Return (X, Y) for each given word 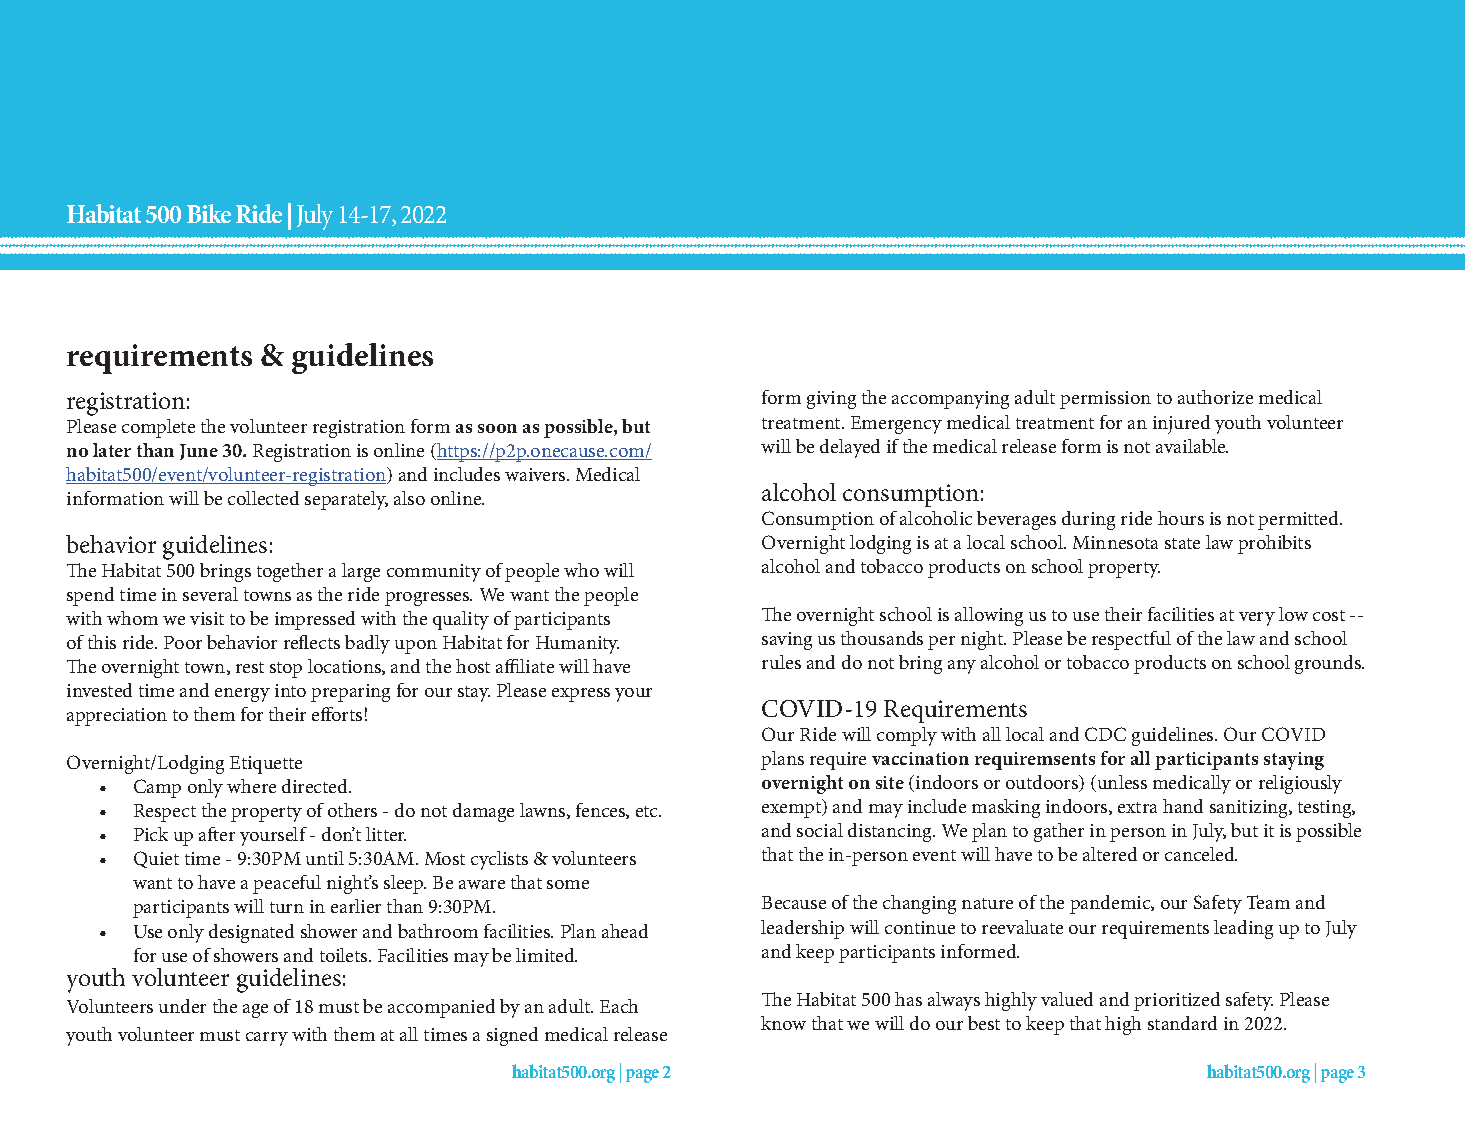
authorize (1215, 397)
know (783, 1023)
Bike (209, 213)
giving (831, 400)
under (182, 1006)
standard (1182, 1023)
